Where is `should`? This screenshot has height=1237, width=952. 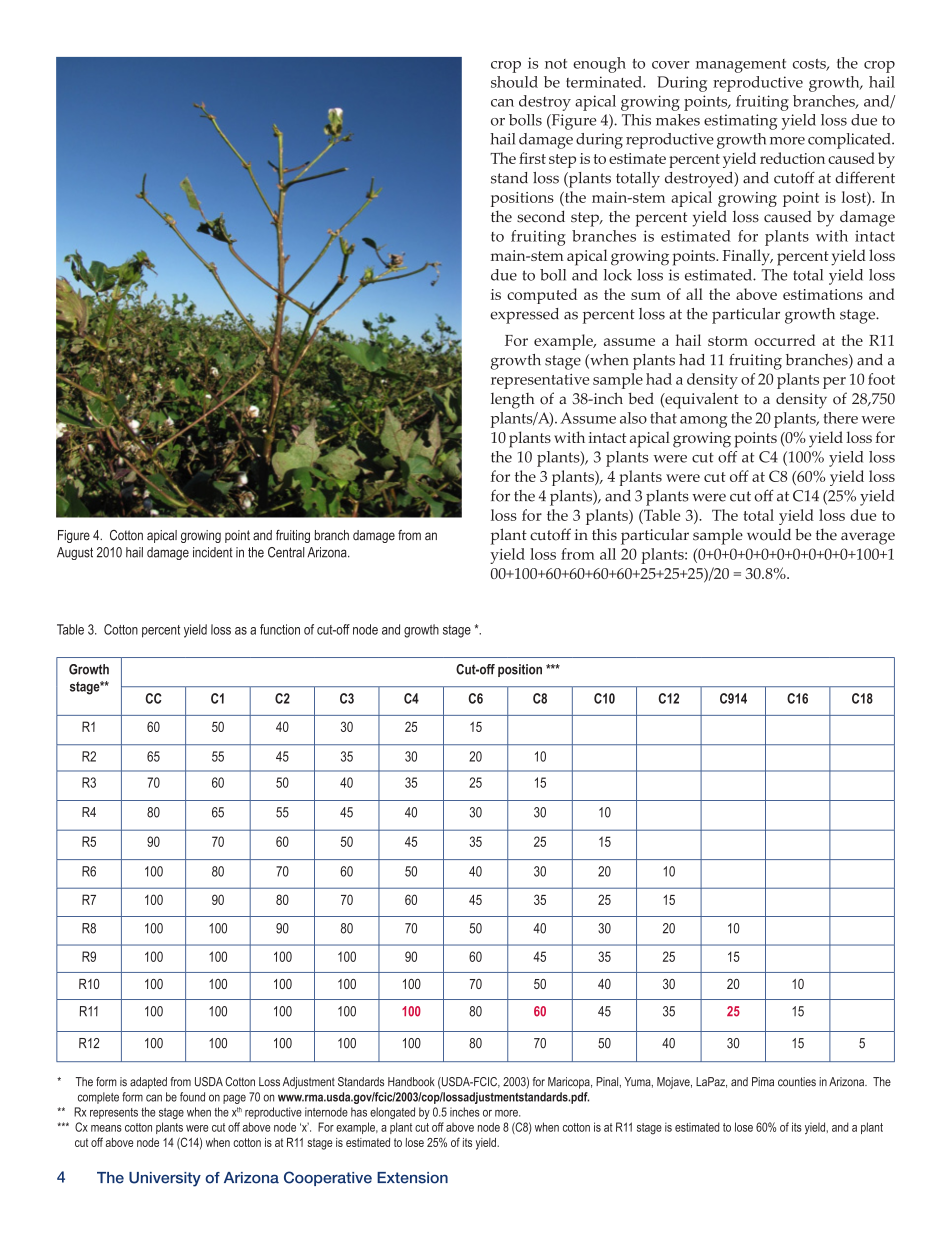
should is located at coordinates (514, 82).
